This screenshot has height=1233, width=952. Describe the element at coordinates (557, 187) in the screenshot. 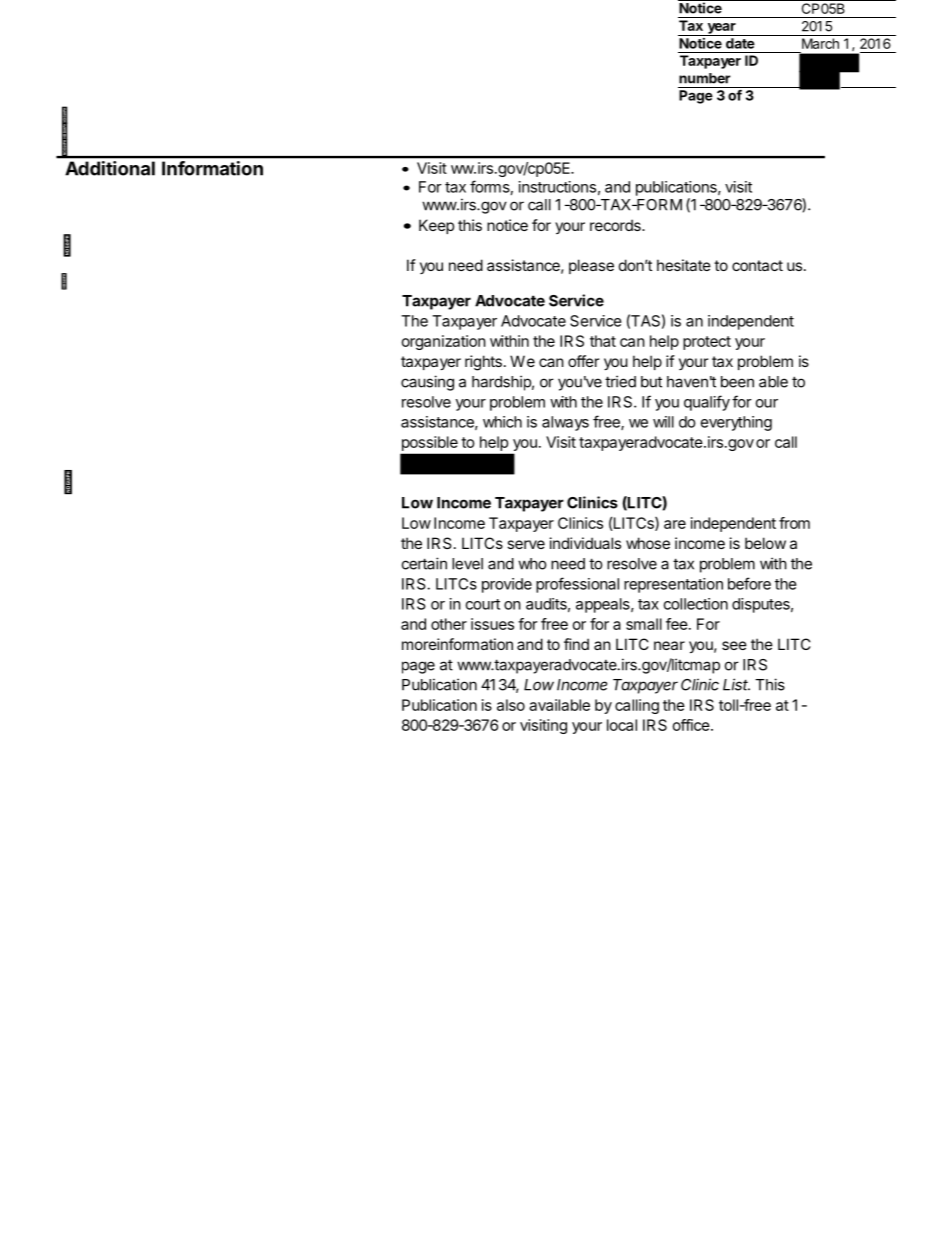

I see `instructions` at that location.
